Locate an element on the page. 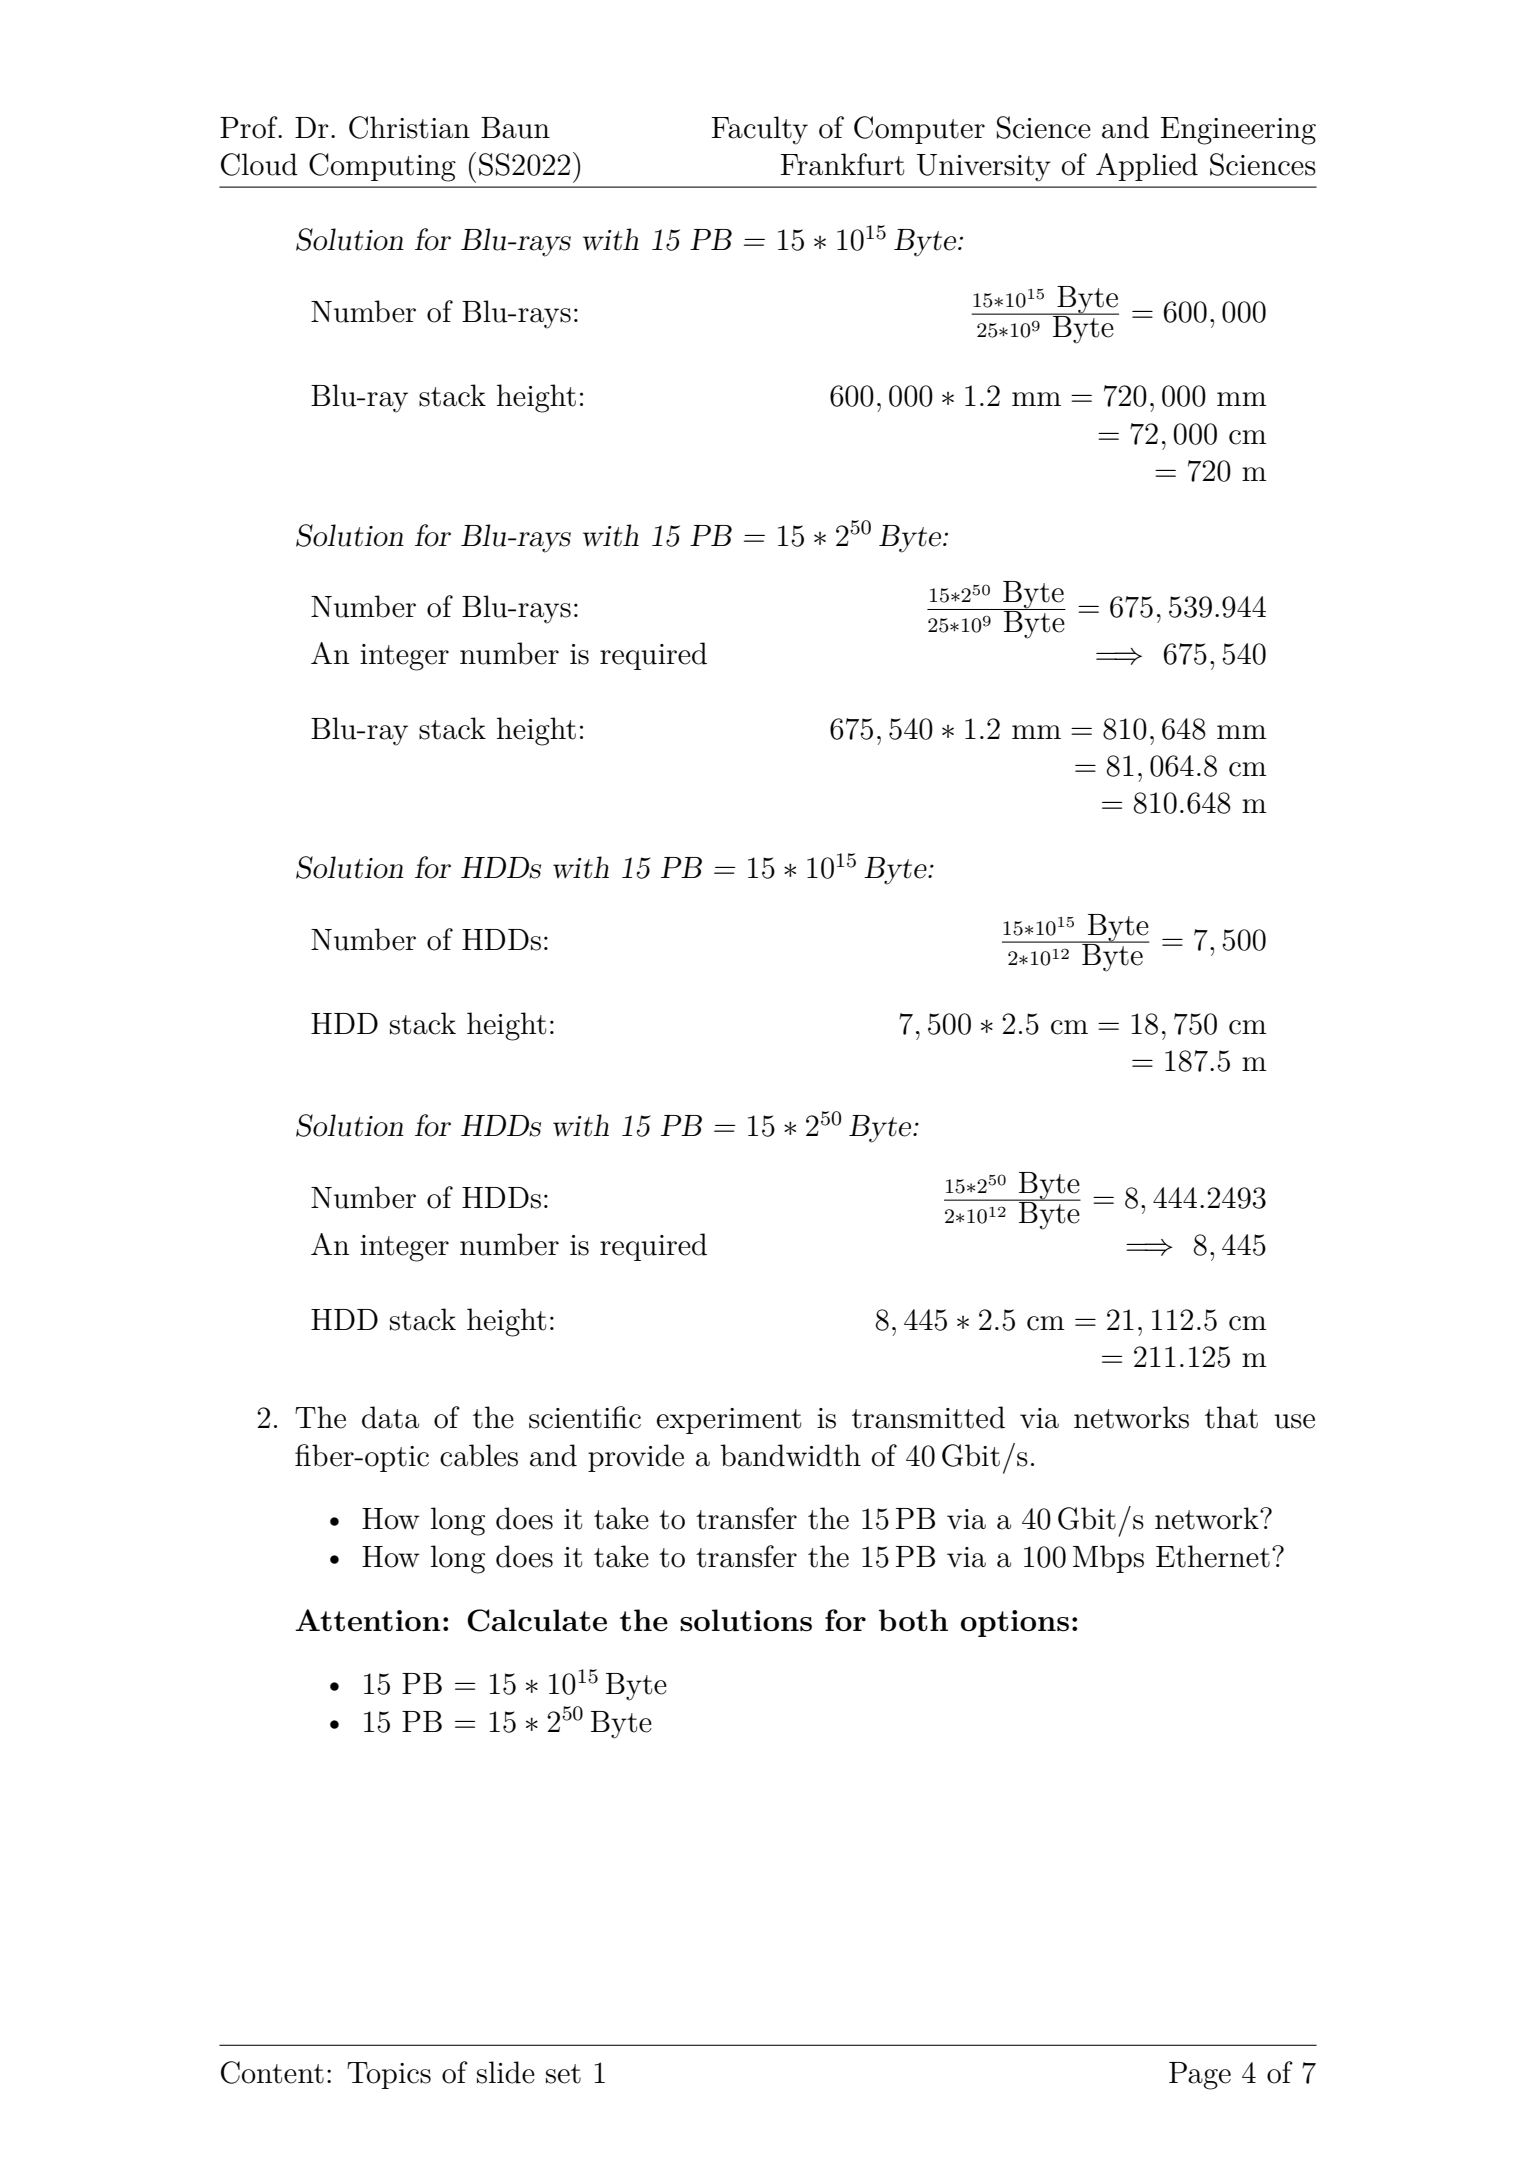 The image size is (1536, 2172). Page is located at coordinates (1200, 2076).
